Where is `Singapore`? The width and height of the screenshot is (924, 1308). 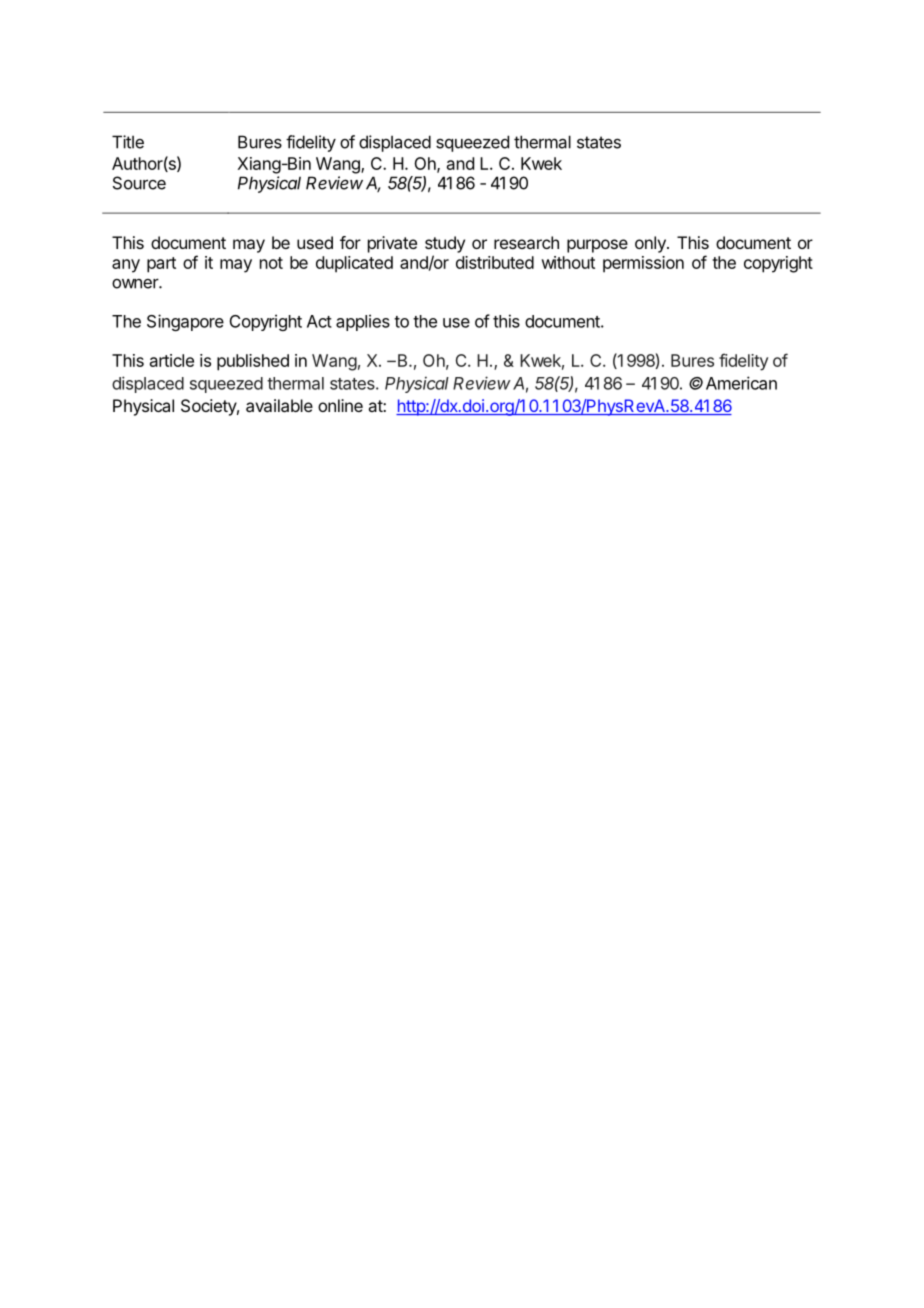 Singapore is located at coordinates (185, 322).
